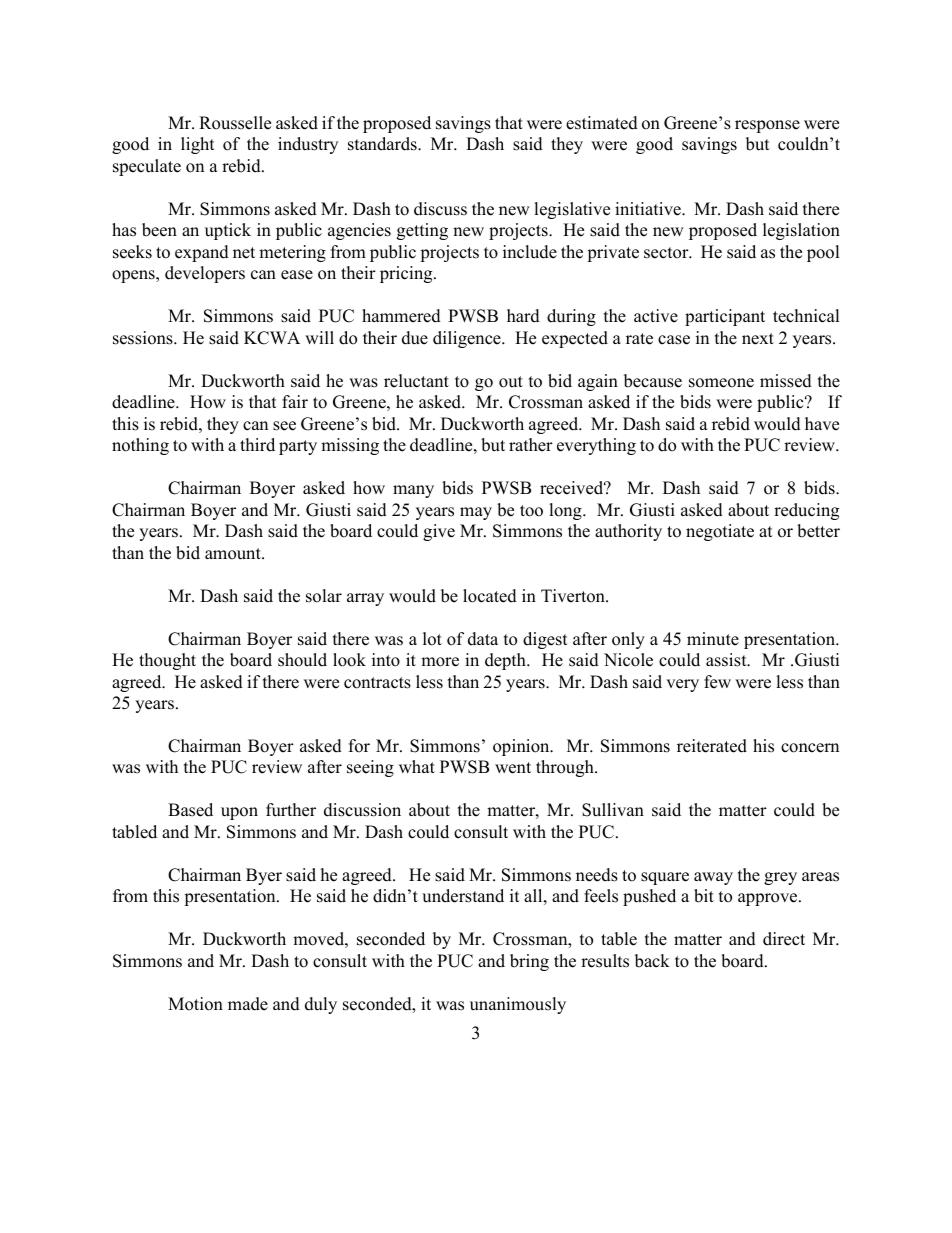 The image size is (952, 1233). Describe the element at coordinates (198, 145) in the screenshot. I see `light` at that location.
